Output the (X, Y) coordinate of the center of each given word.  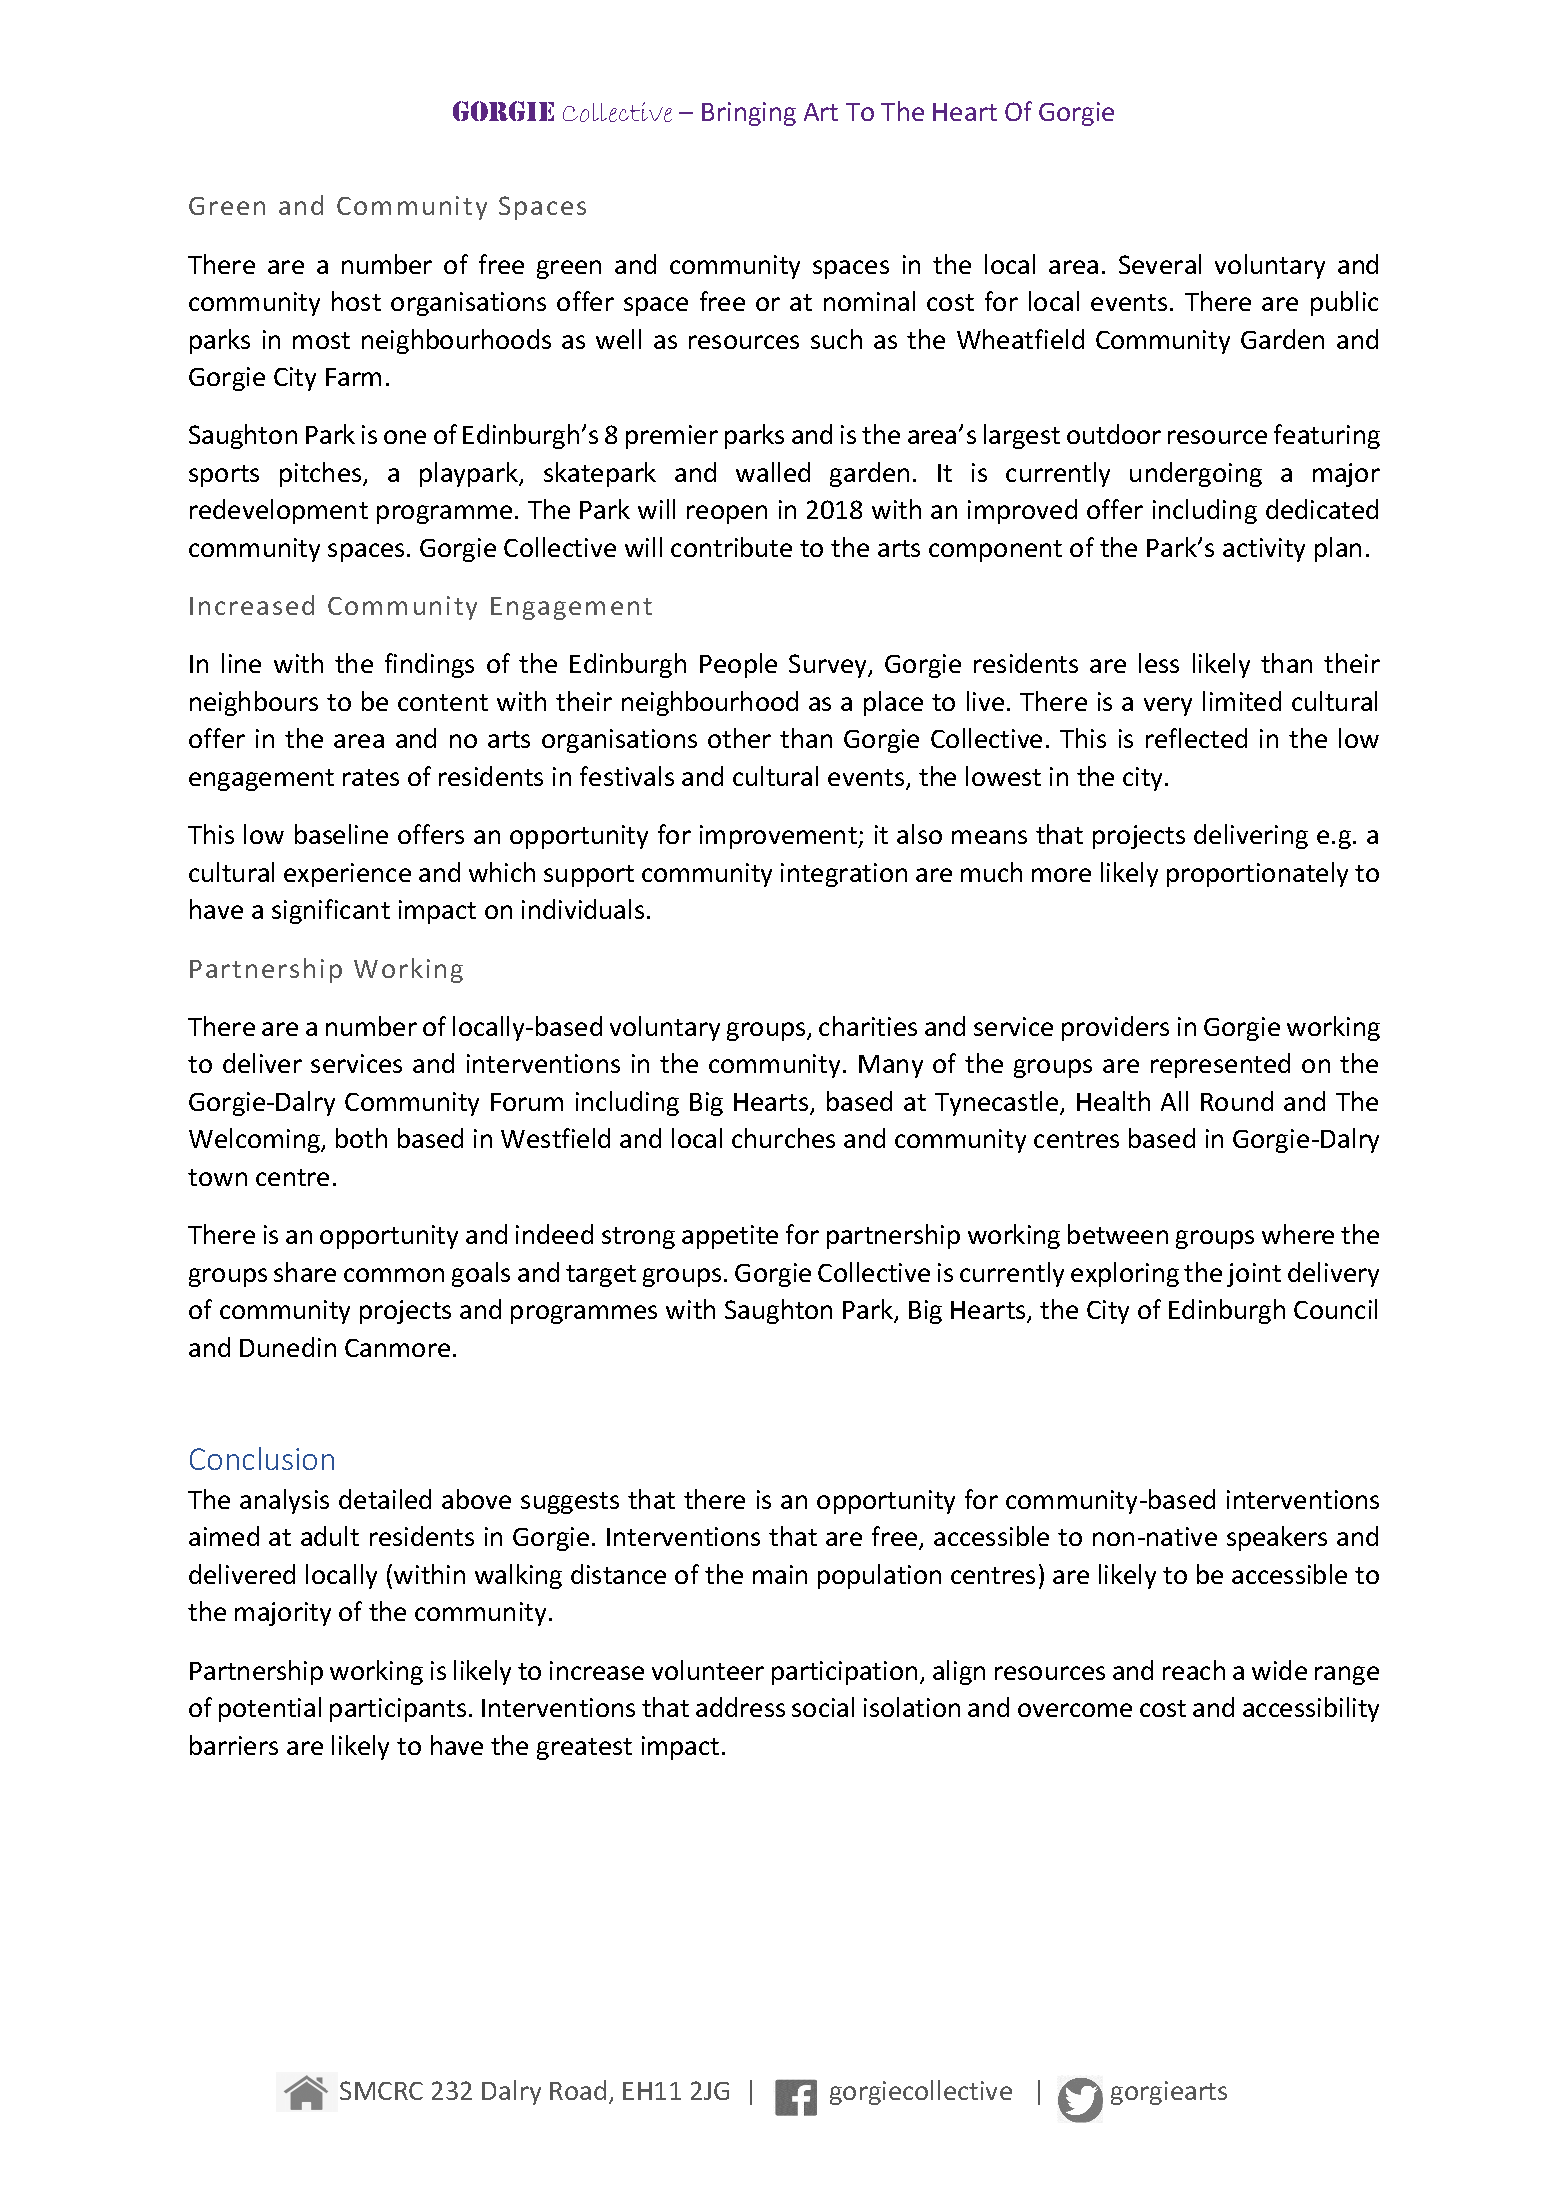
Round (1237, 1101)
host (356, 301)
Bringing (749, 114)
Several (1160, 264)
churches (783, 1138)
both (361, 1138)
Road (578, 2090)
